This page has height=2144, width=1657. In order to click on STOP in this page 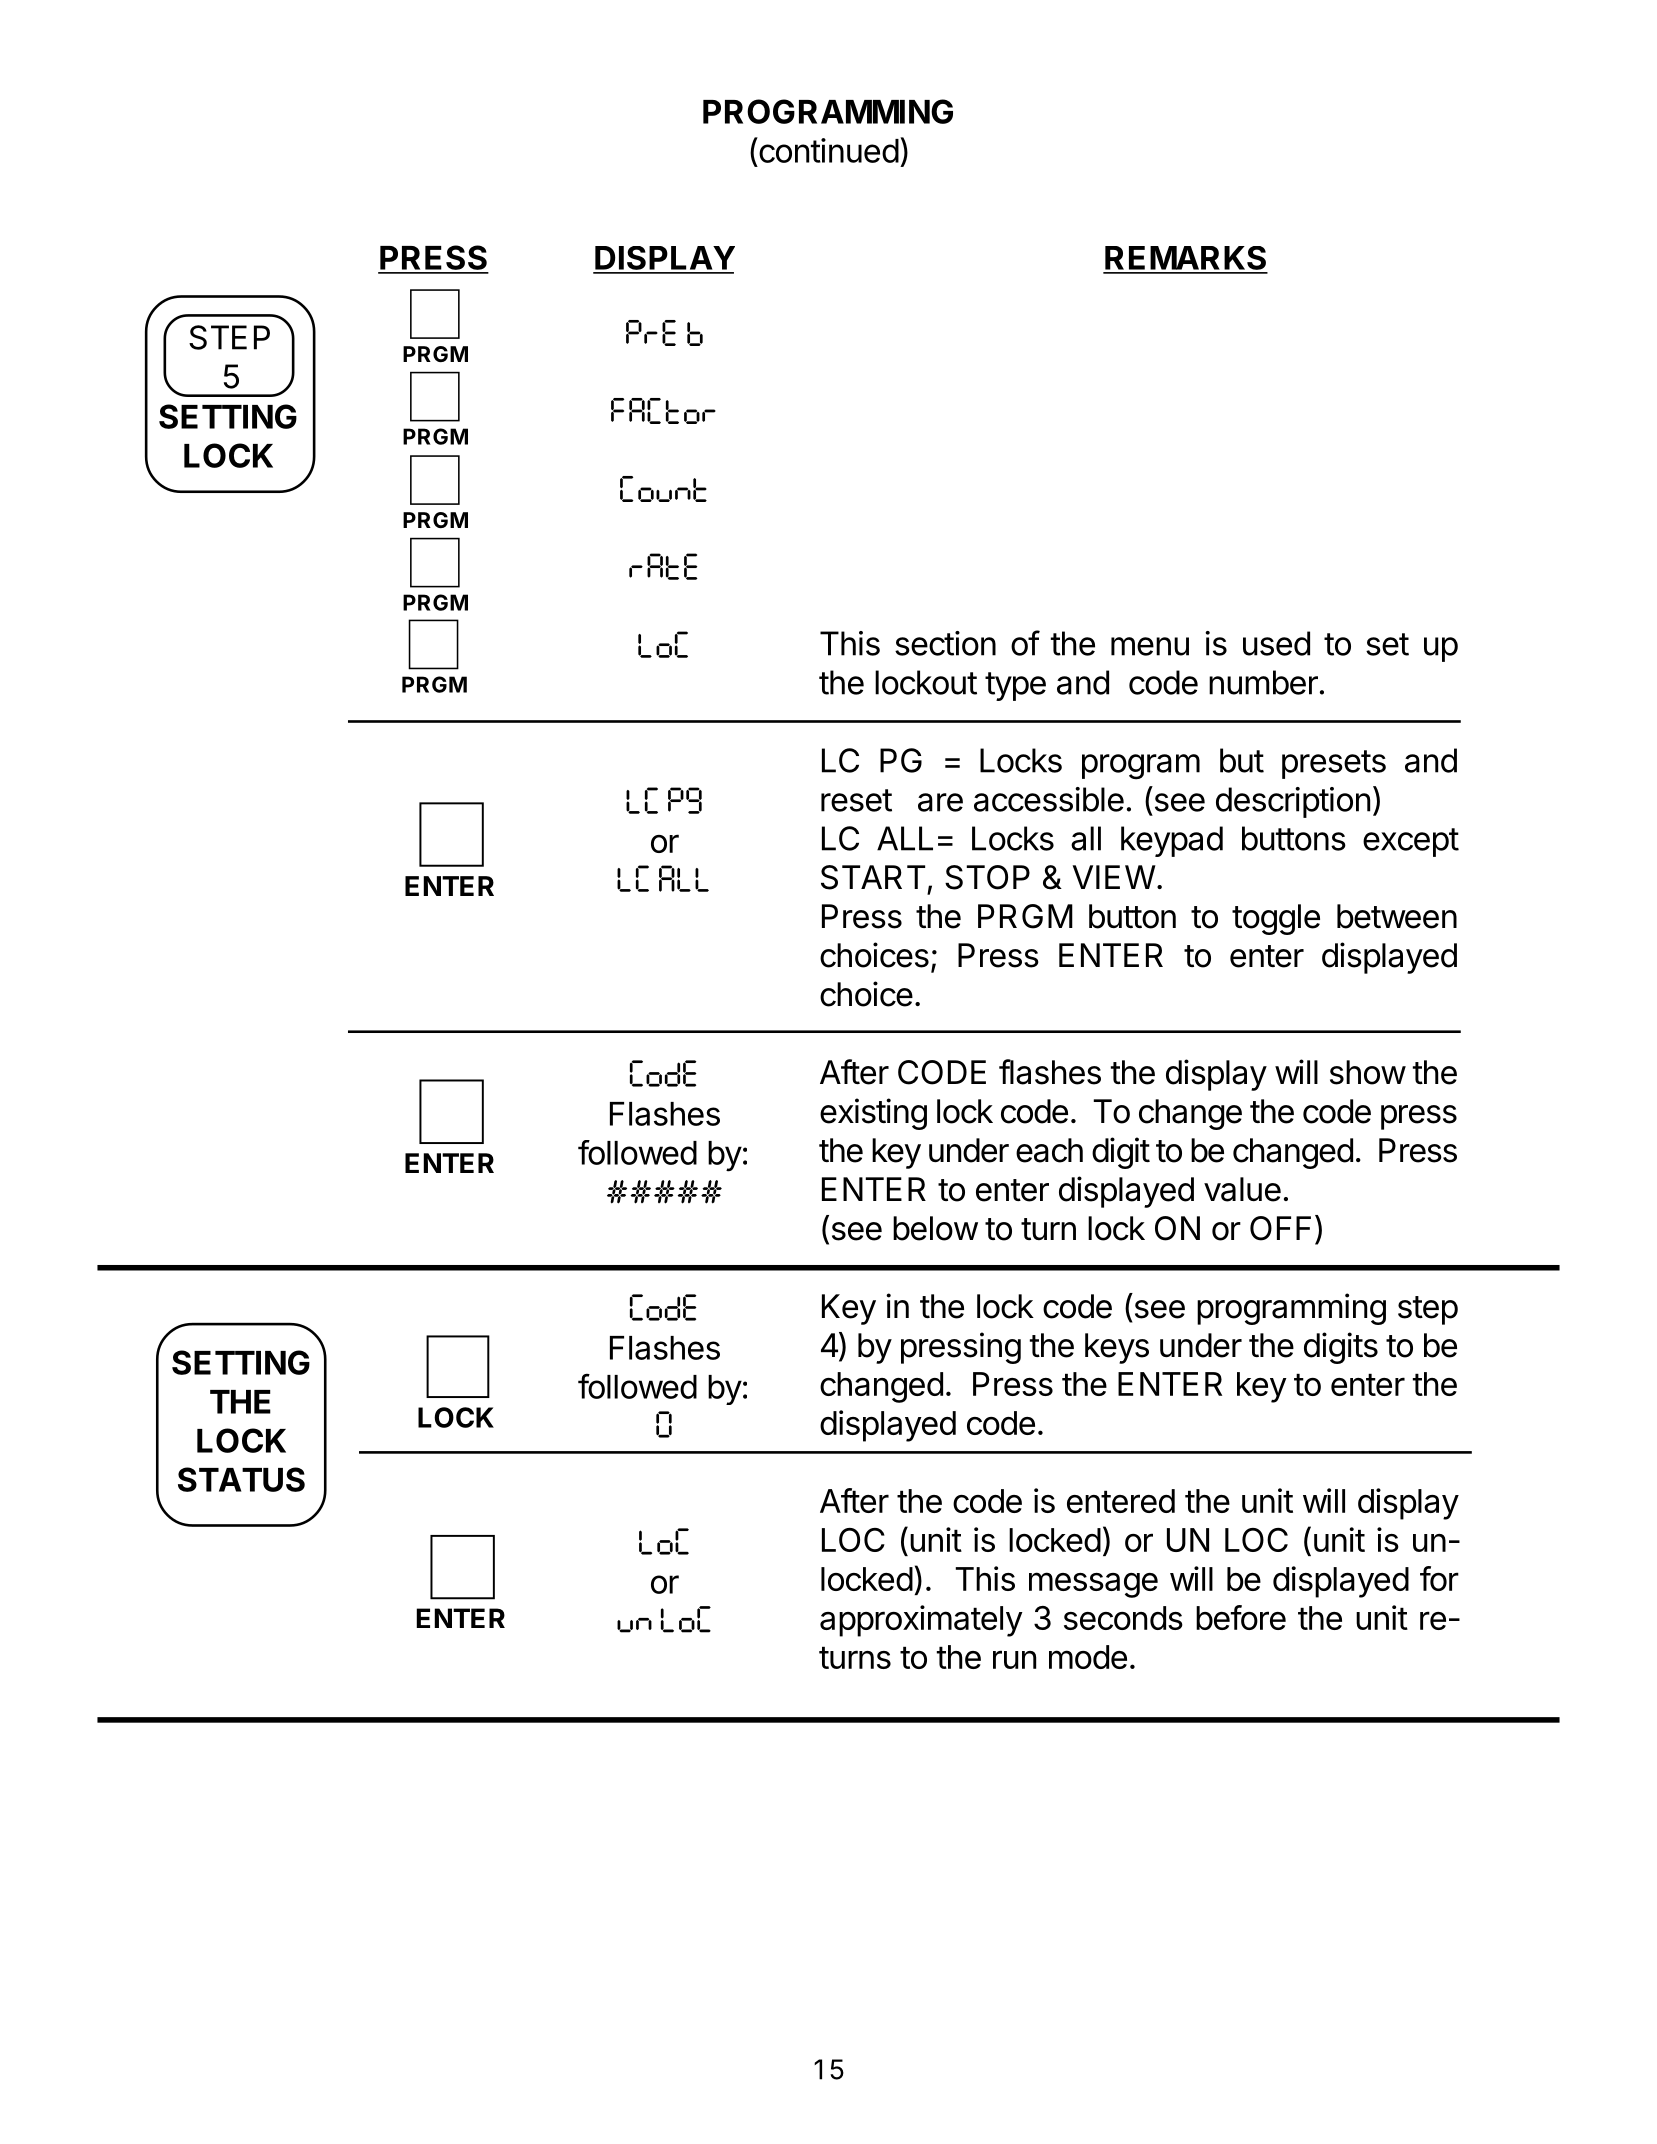, I will do `click(987, 877)`.
